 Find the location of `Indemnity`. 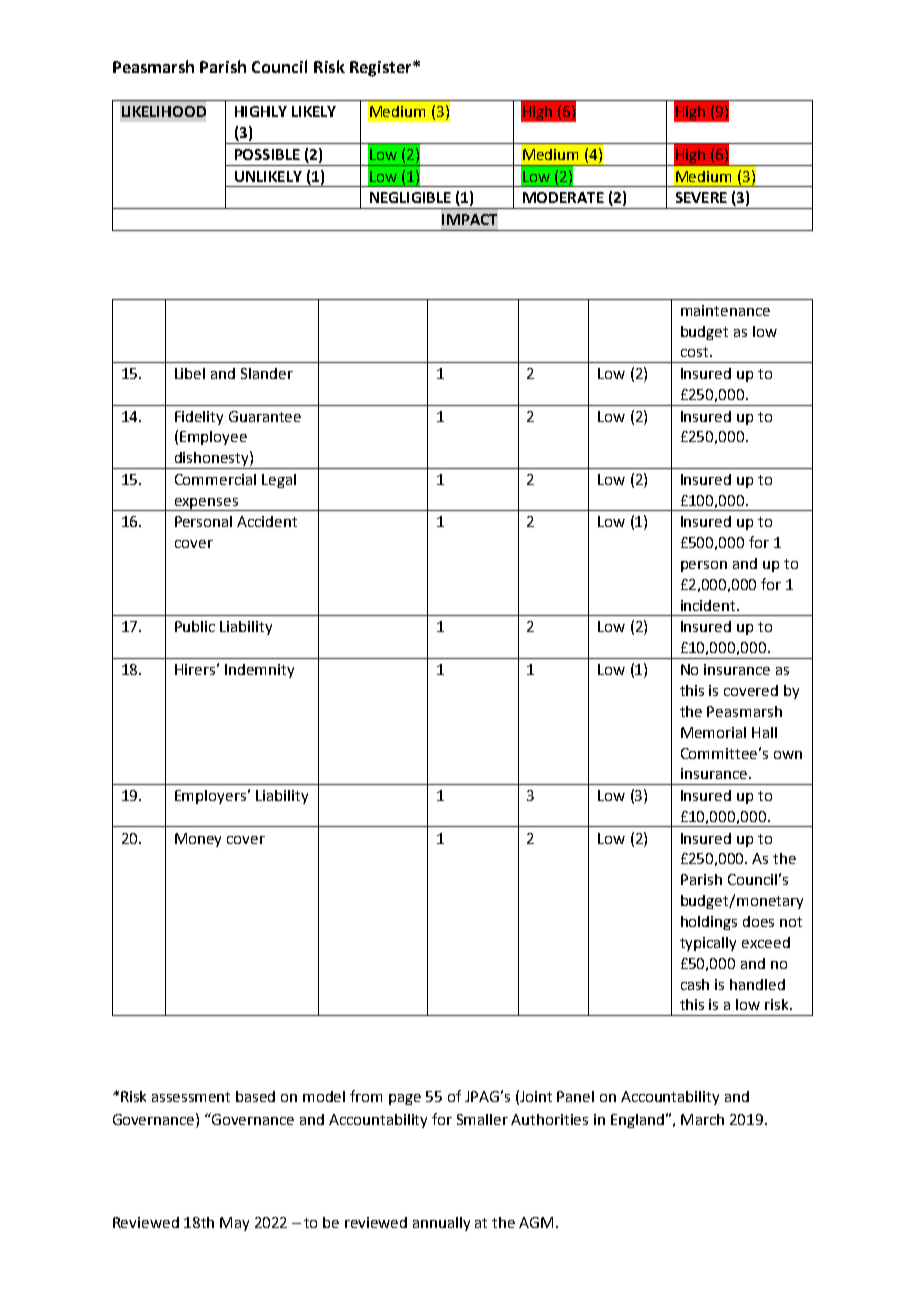

Indemnity is located at coordinates (259, 671).
